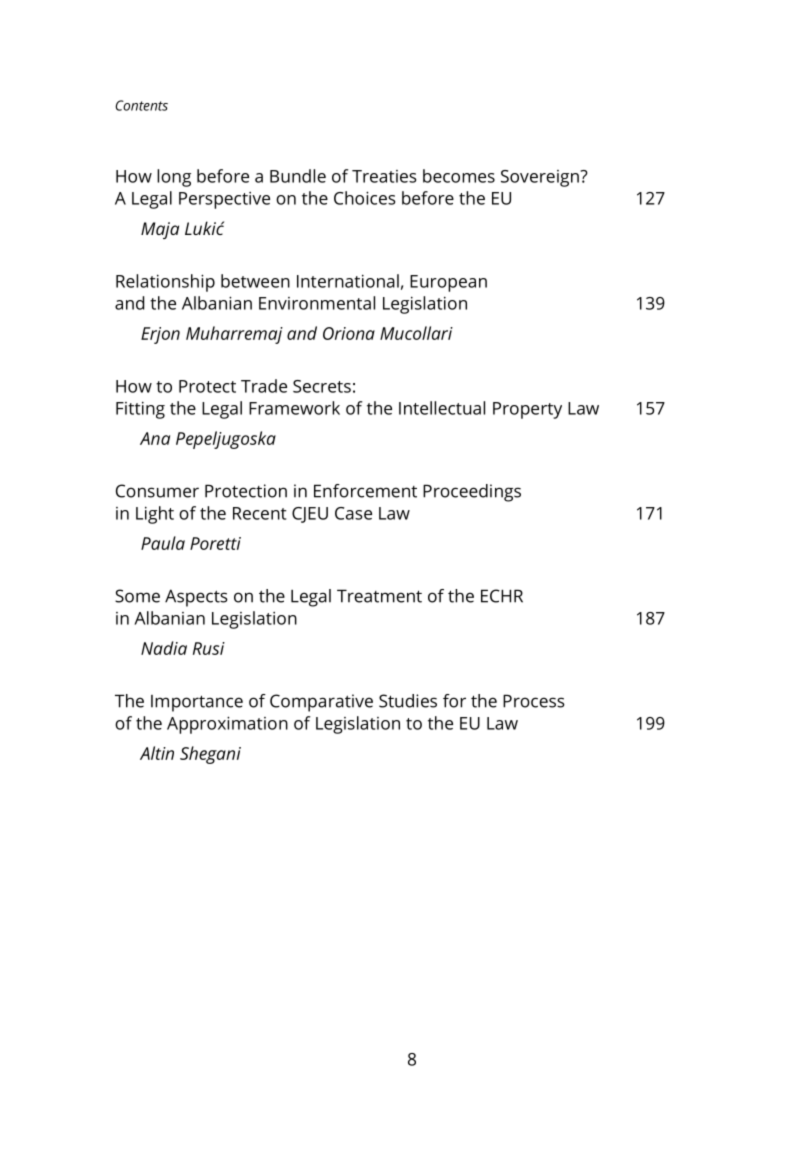  Describe the element at coordinates (459, 176) in the page. I see `becomes` at that location.
